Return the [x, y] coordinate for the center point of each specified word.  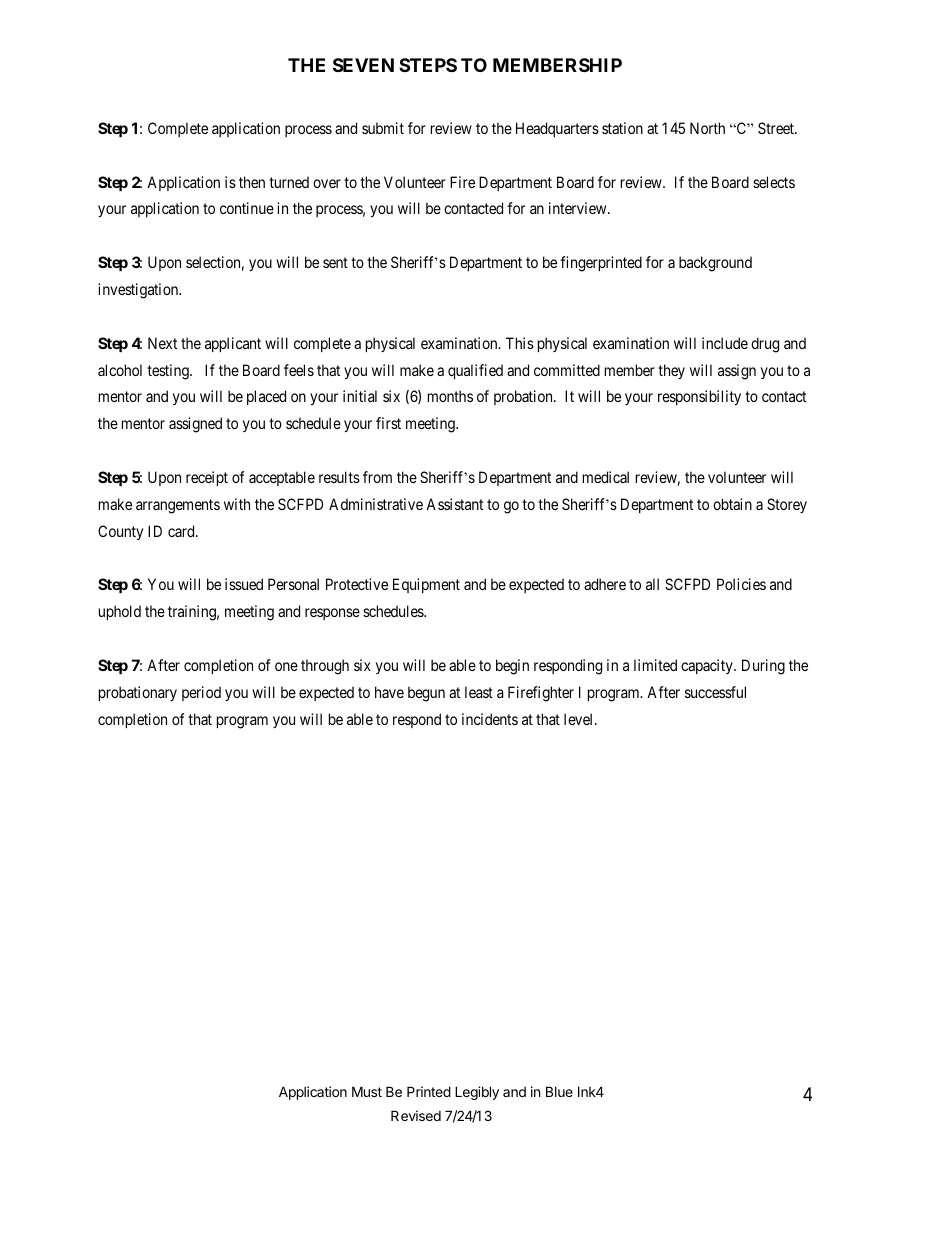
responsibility [699, 397]
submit [383, 128]
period [201, 693]
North [707, 128]
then [252, 182]
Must [367, 1091]
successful [715, 692]
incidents [490, 719]
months [450, 396]
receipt [207, 478]
